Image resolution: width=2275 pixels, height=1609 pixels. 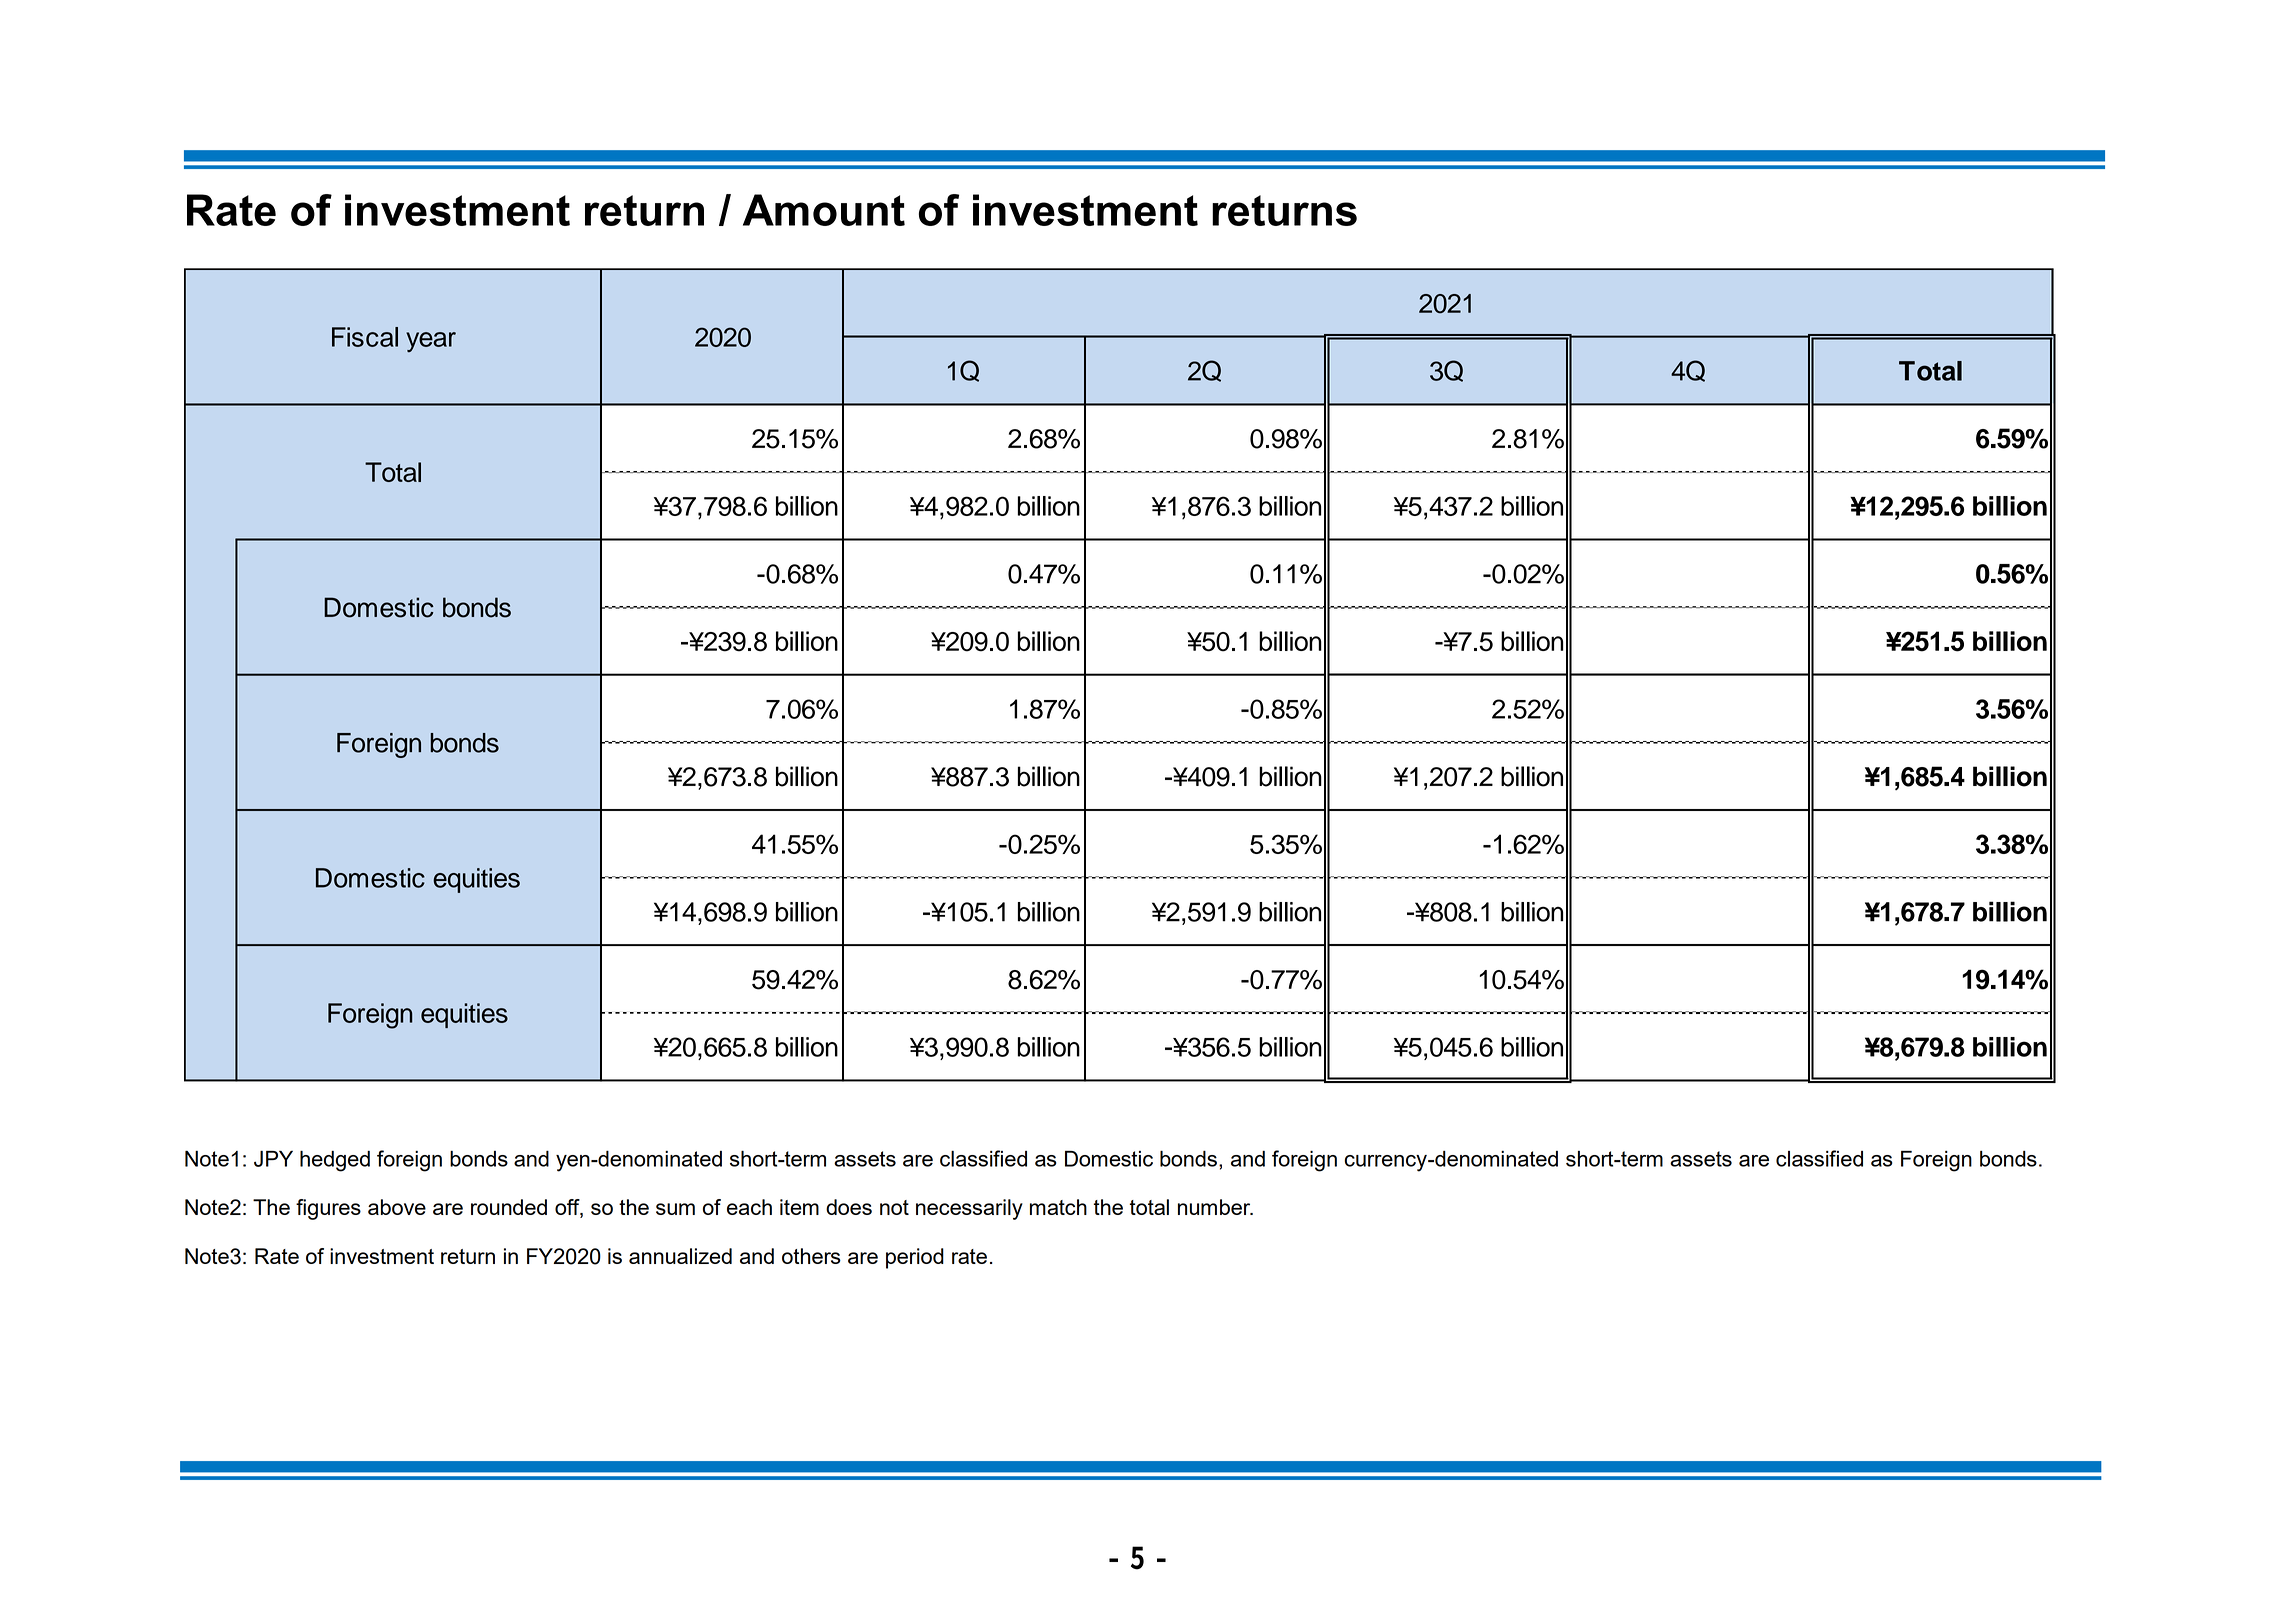 I want to click on Amount, so click(x=824, y=210).
